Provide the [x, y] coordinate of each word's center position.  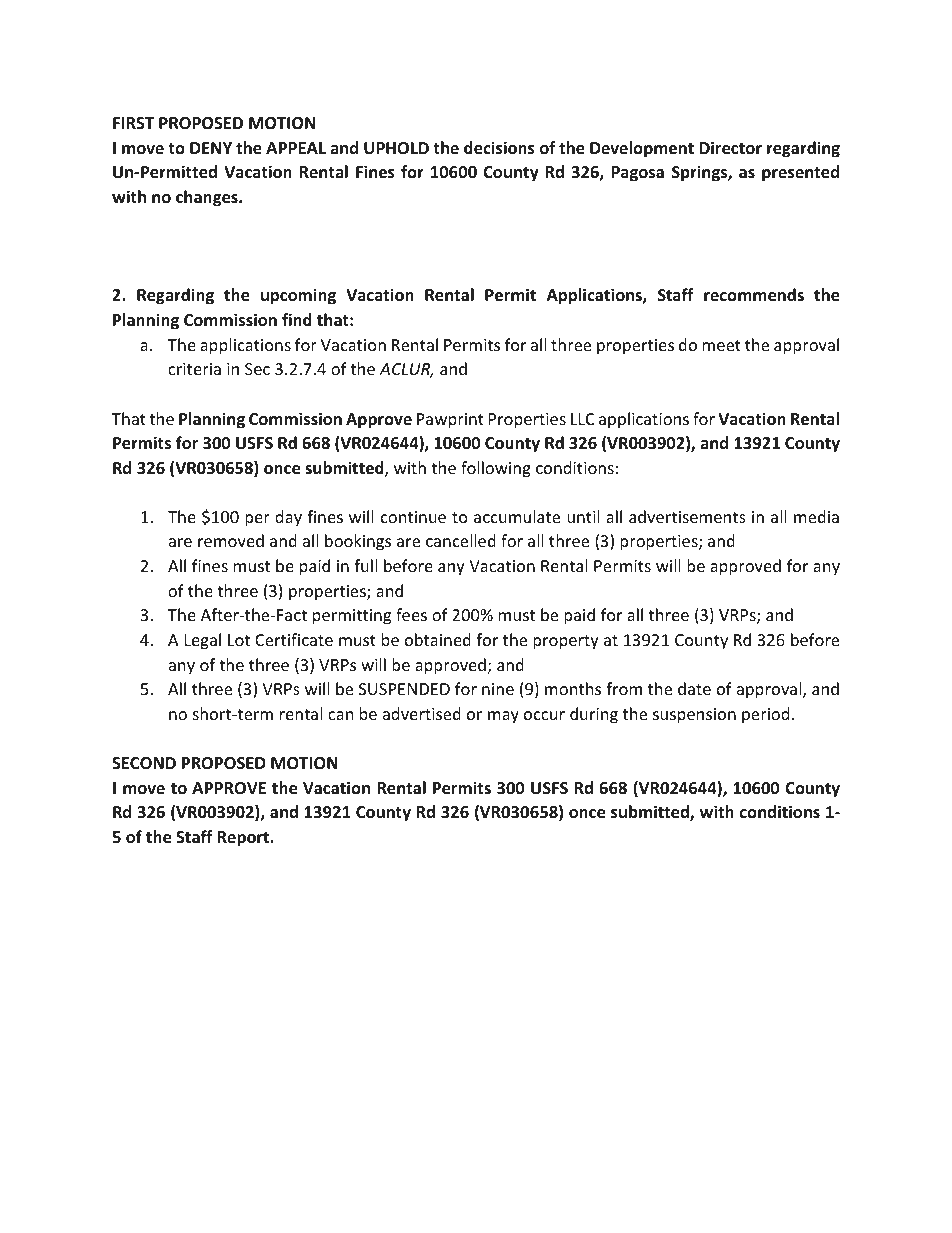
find [297, 319]
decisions [499, 148]
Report [244, 839]
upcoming [298, 296]
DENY [211, 148]
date [694, 688]
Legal [203, 641]
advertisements [687, 516]
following [496, 469]
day [288, 518]
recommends [754, 295]
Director [730, 148]
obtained [438, 639]
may [503, 717]
